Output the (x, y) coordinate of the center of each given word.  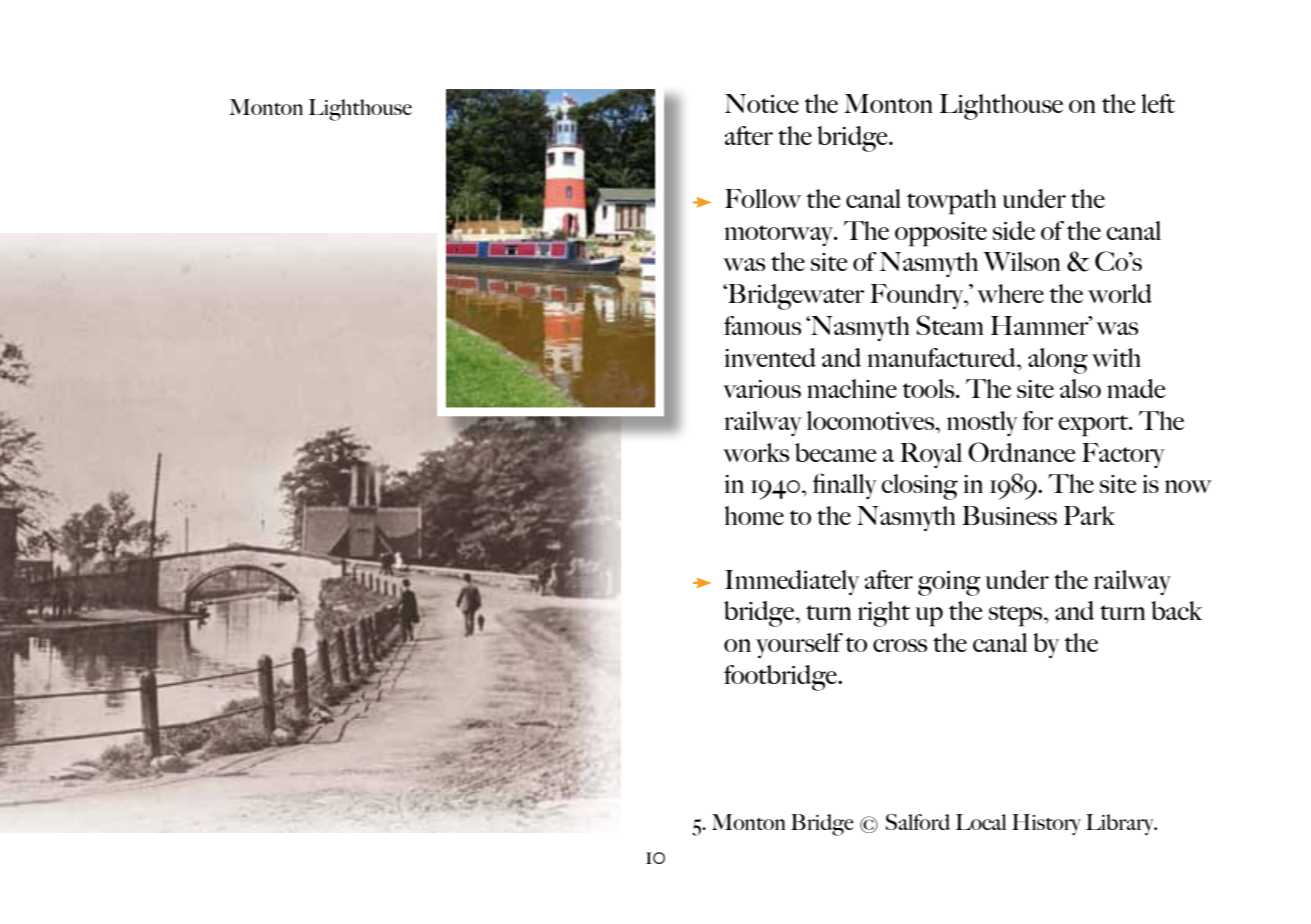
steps (1017, 616)
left (1158, 103)
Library (1121, 824)
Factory (1123, 455)
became (836, 452)
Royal (931, 455)
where (1010, 293)
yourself (799, 645)
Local (981, 822)
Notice (762, 103)
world (1120, 293)
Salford (918, 822)
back (1177, 610)
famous (762, 325)
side (1014, 230)
